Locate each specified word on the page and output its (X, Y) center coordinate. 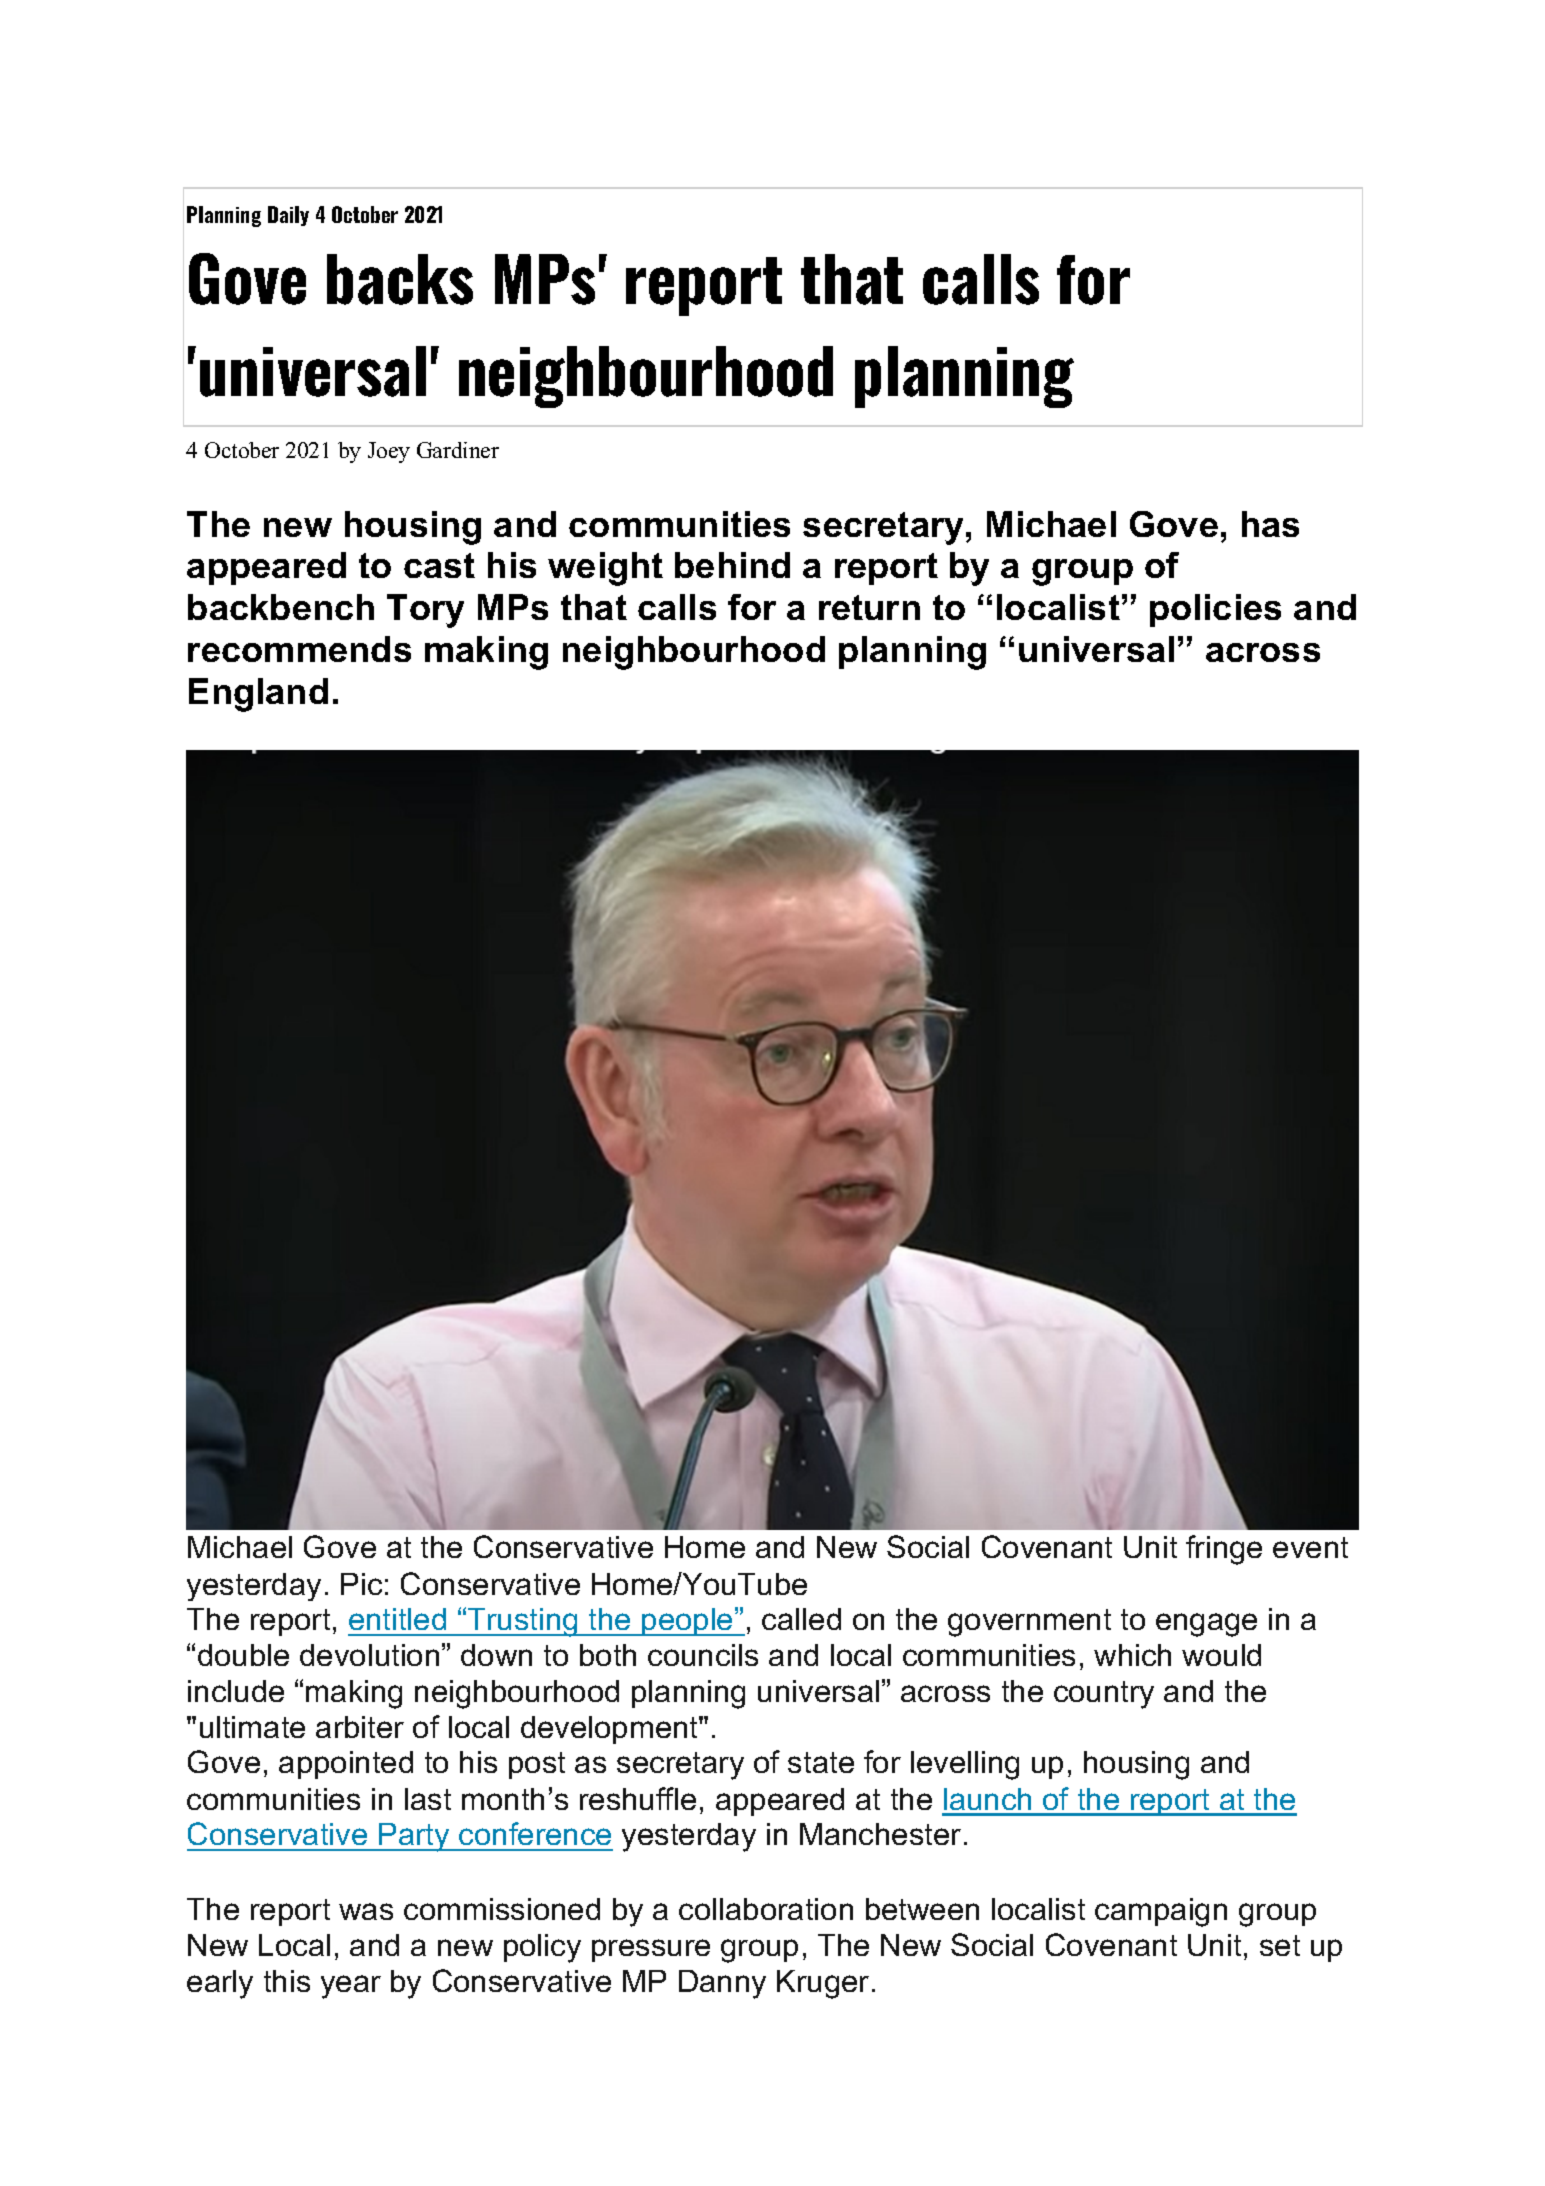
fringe (1224, 1550)
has (1270, 524)
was (366, 1911)
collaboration (766, 1909)
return (869, 607)
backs (400, 279)
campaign (1161, 1912)
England (258, 695)
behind (732, 565)
